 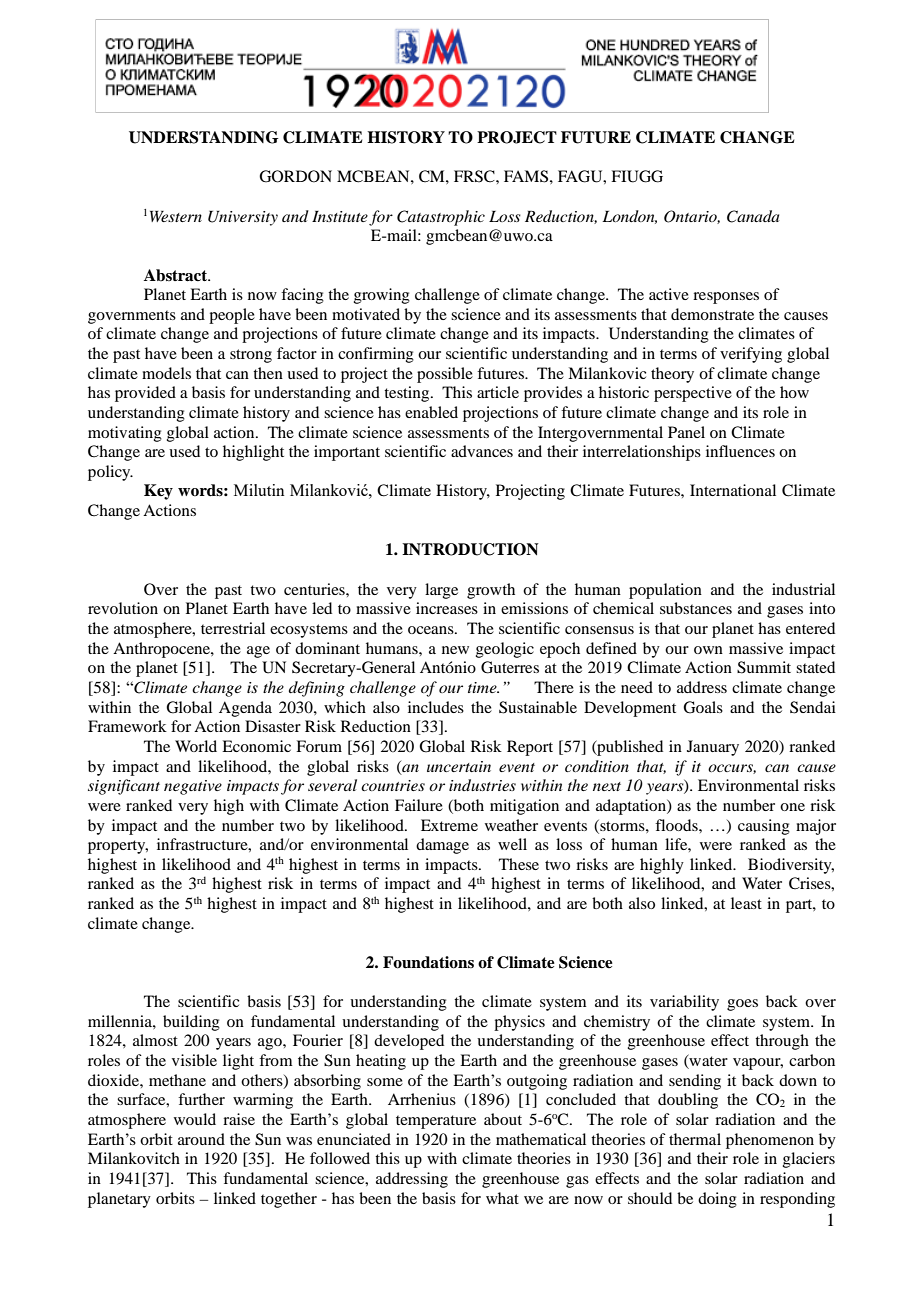 I want to click on what, so click(x=502, y=1198).
